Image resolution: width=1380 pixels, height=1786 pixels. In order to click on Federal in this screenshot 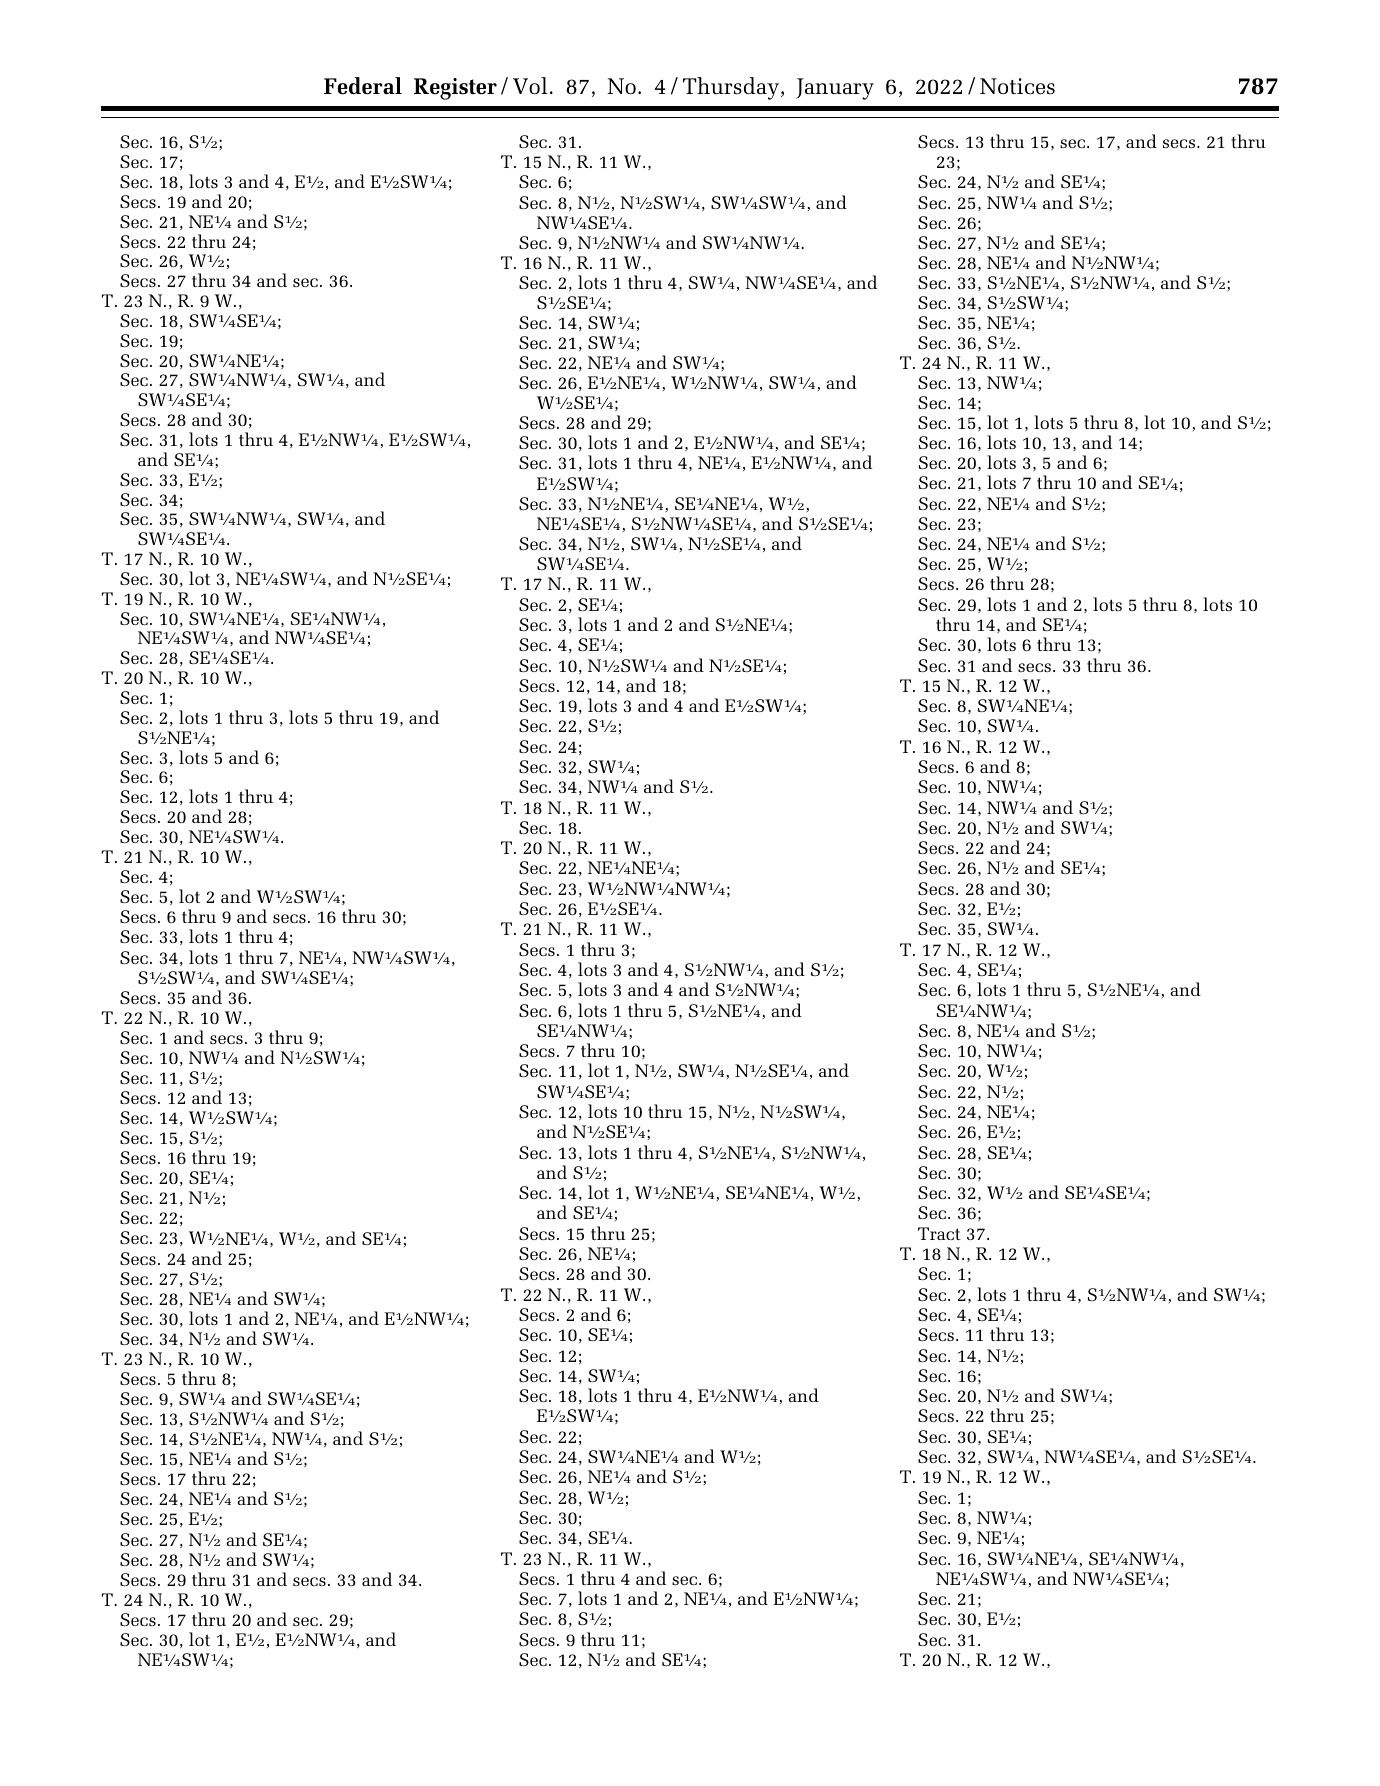, I will do `click(363, 86)`.
